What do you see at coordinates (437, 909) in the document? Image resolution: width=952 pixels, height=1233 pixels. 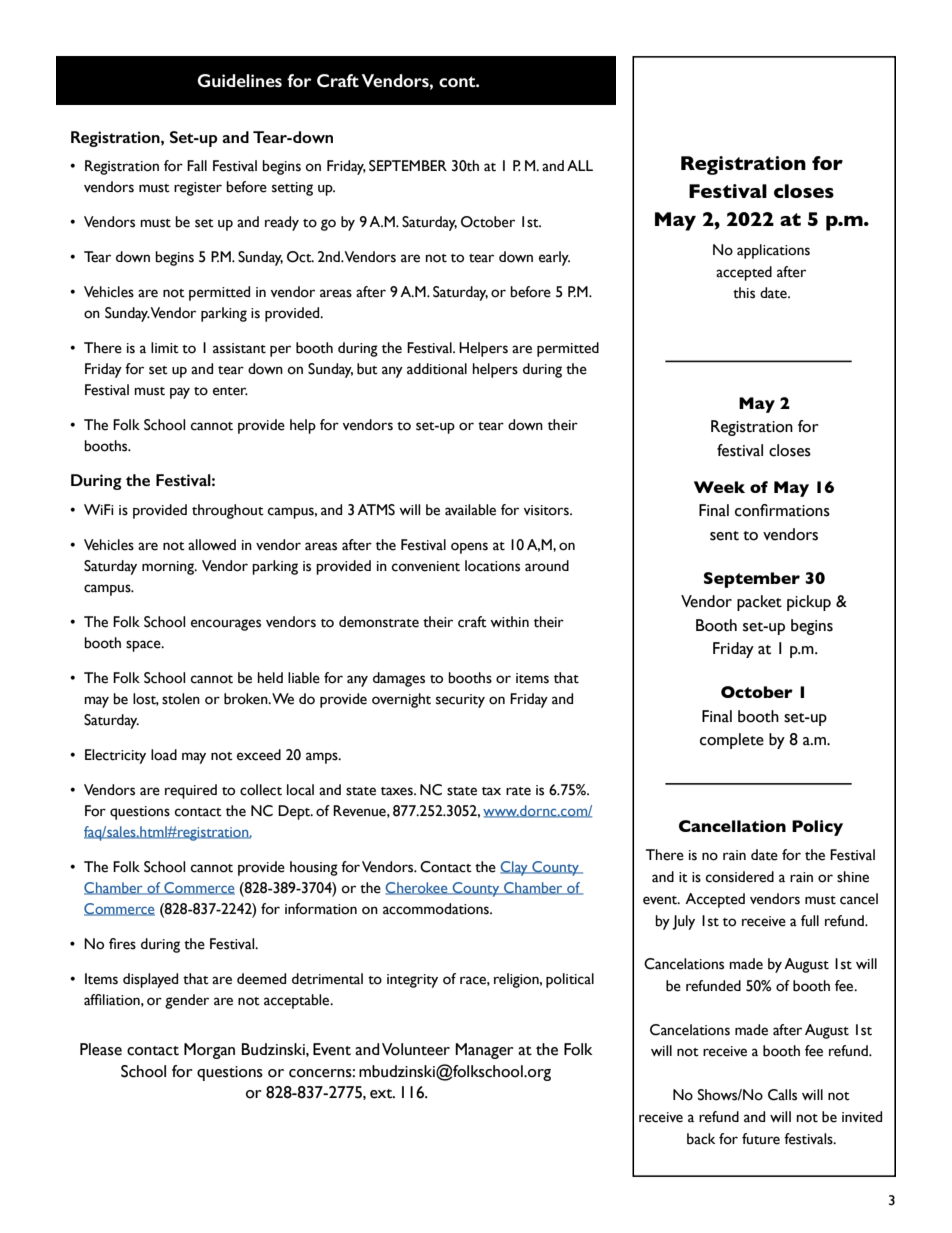 I see `accommodations` at bounding box center [437, 909].
